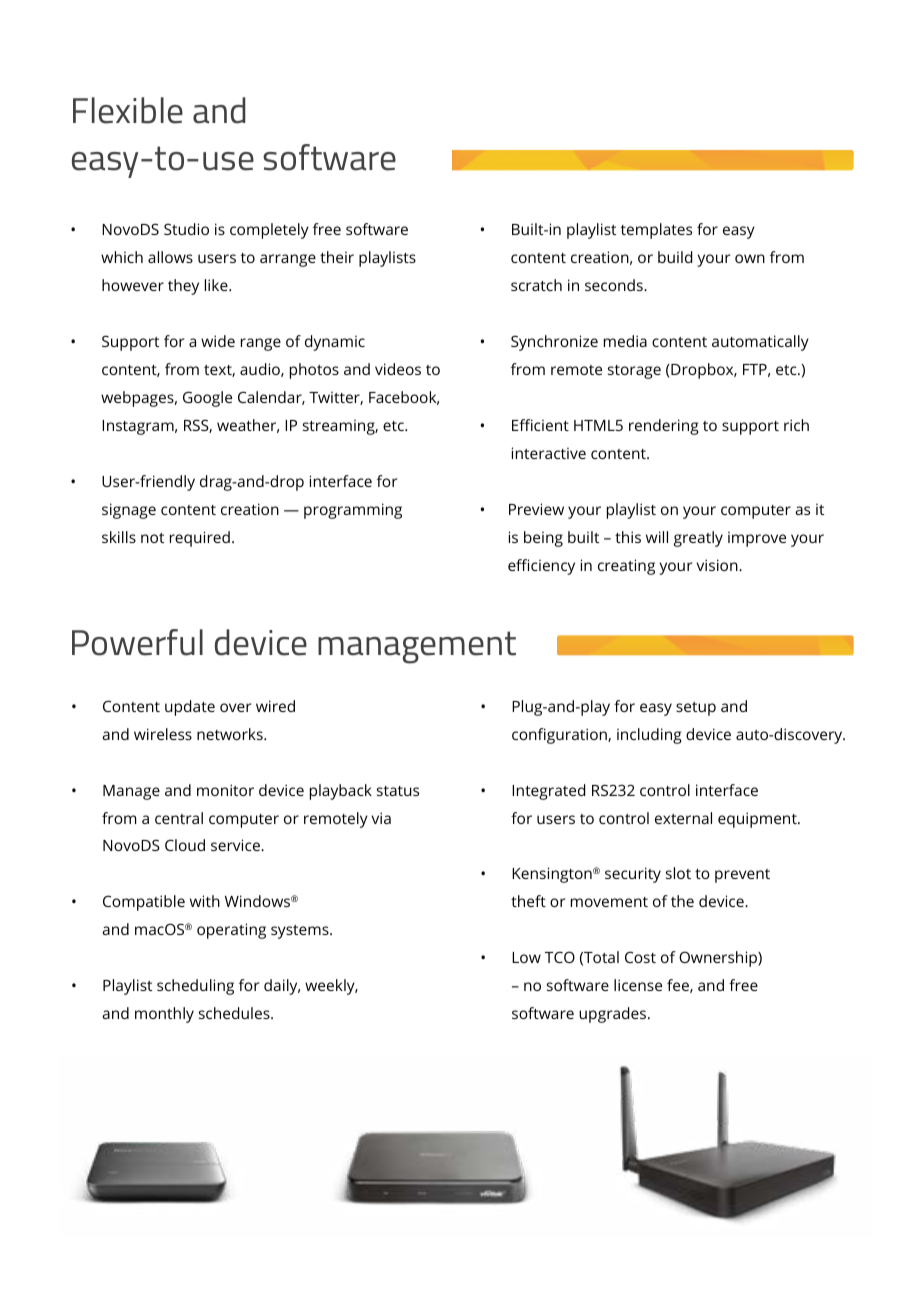  I want to click on required, so click(200, 539).
